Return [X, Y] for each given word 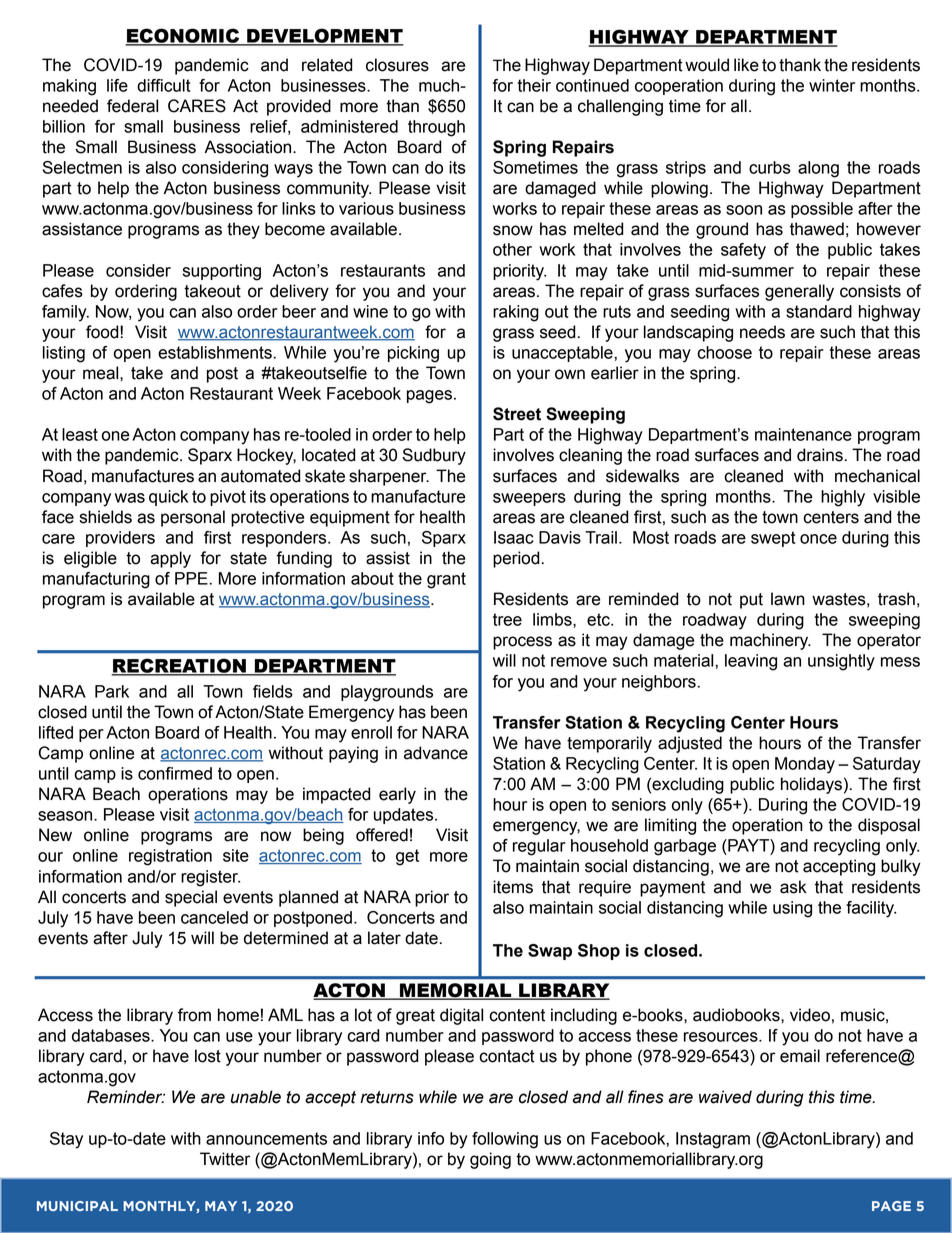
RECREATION [179, 666]
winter [832, 85]
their [534, 85]
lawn [788, 599]
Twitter [225, 1159]
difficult [164, 85]
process [522, 643]
